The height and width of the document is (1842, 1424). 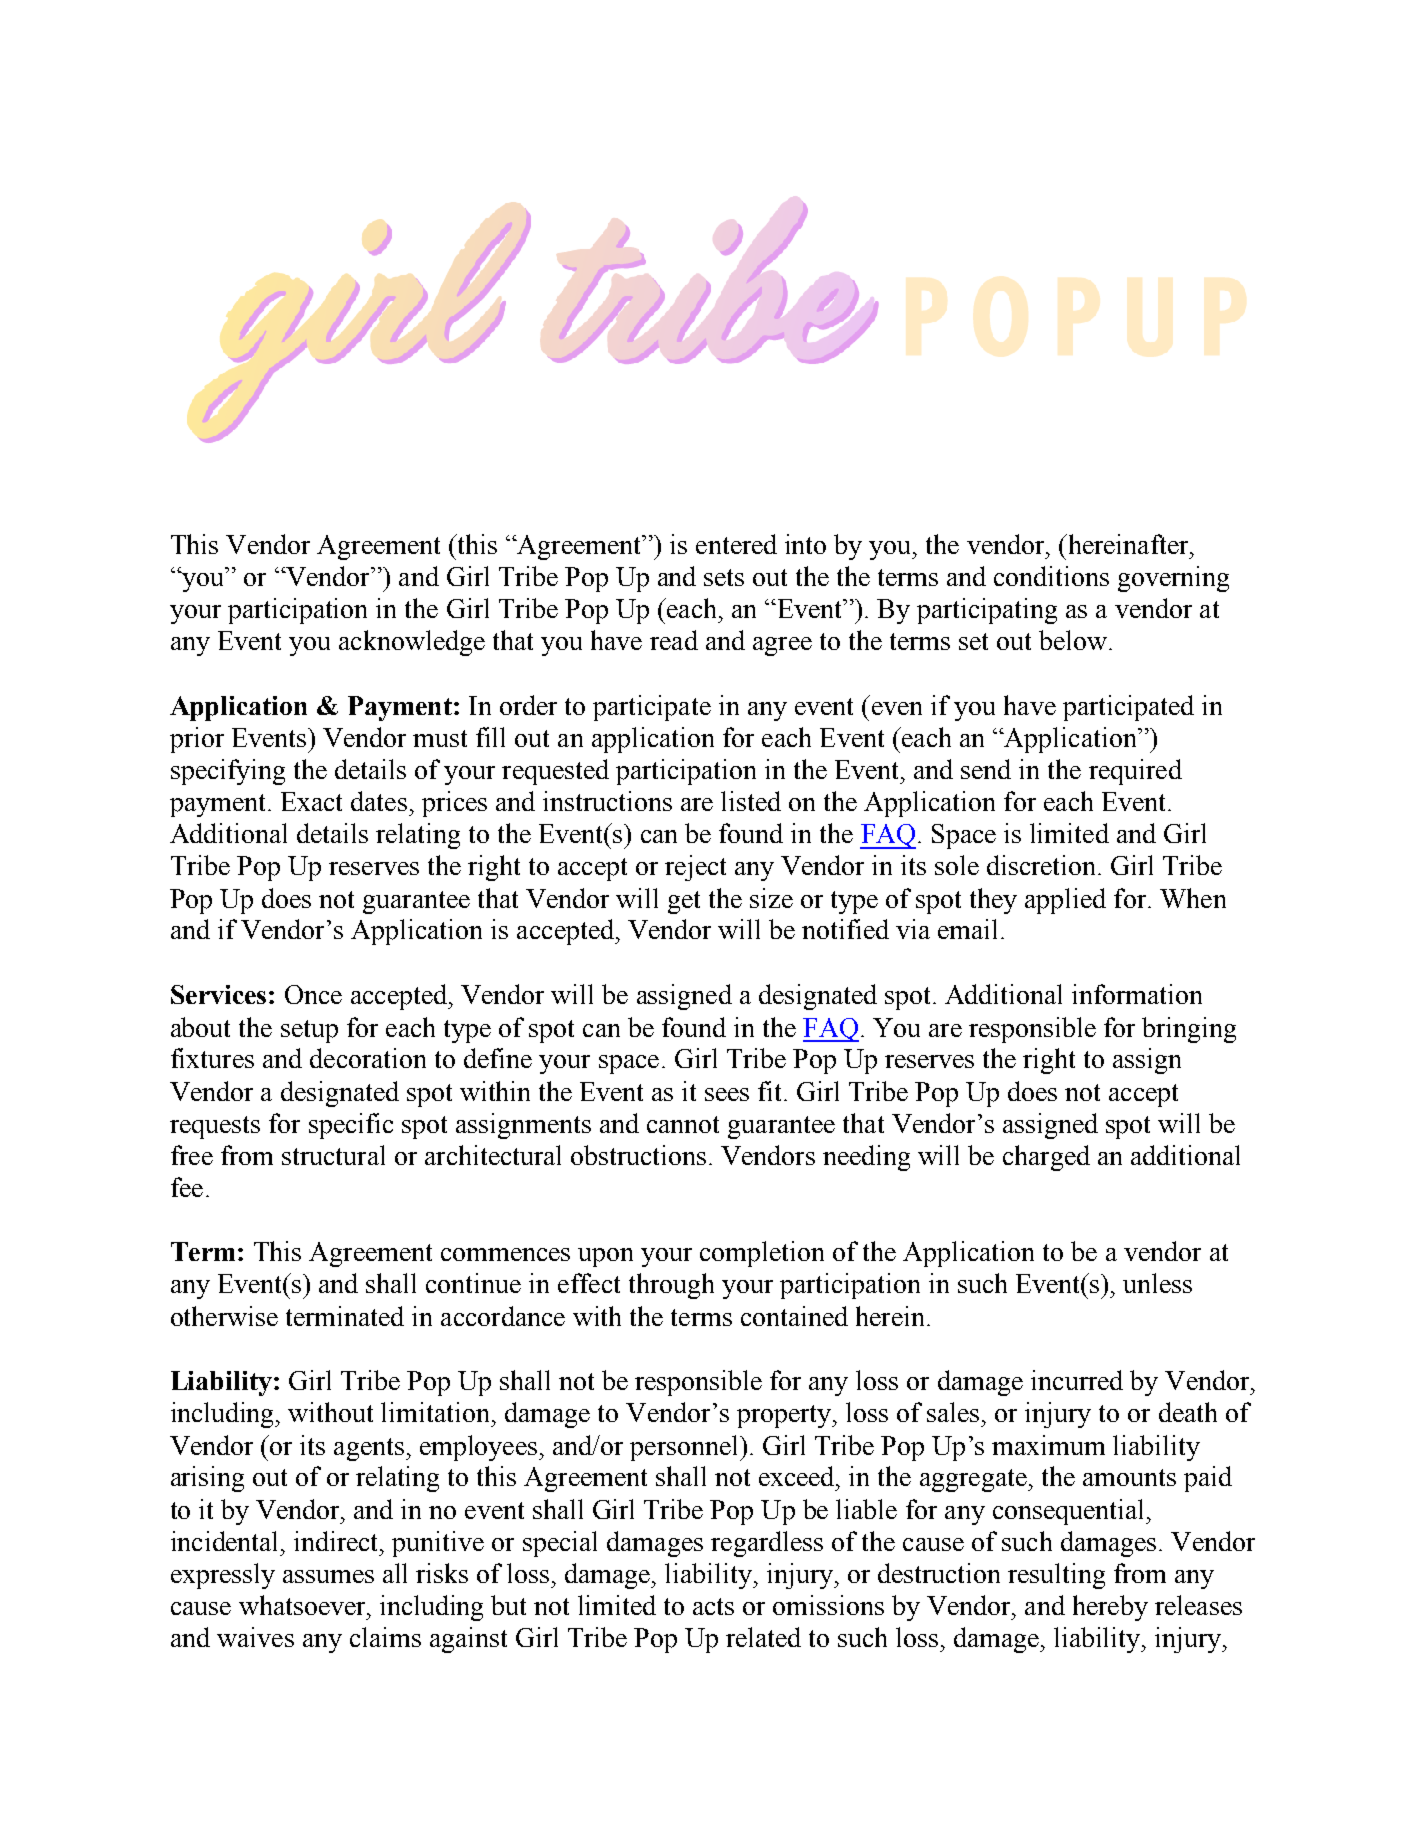 I want to click on otherwise, so click(x=224, y=1316).
